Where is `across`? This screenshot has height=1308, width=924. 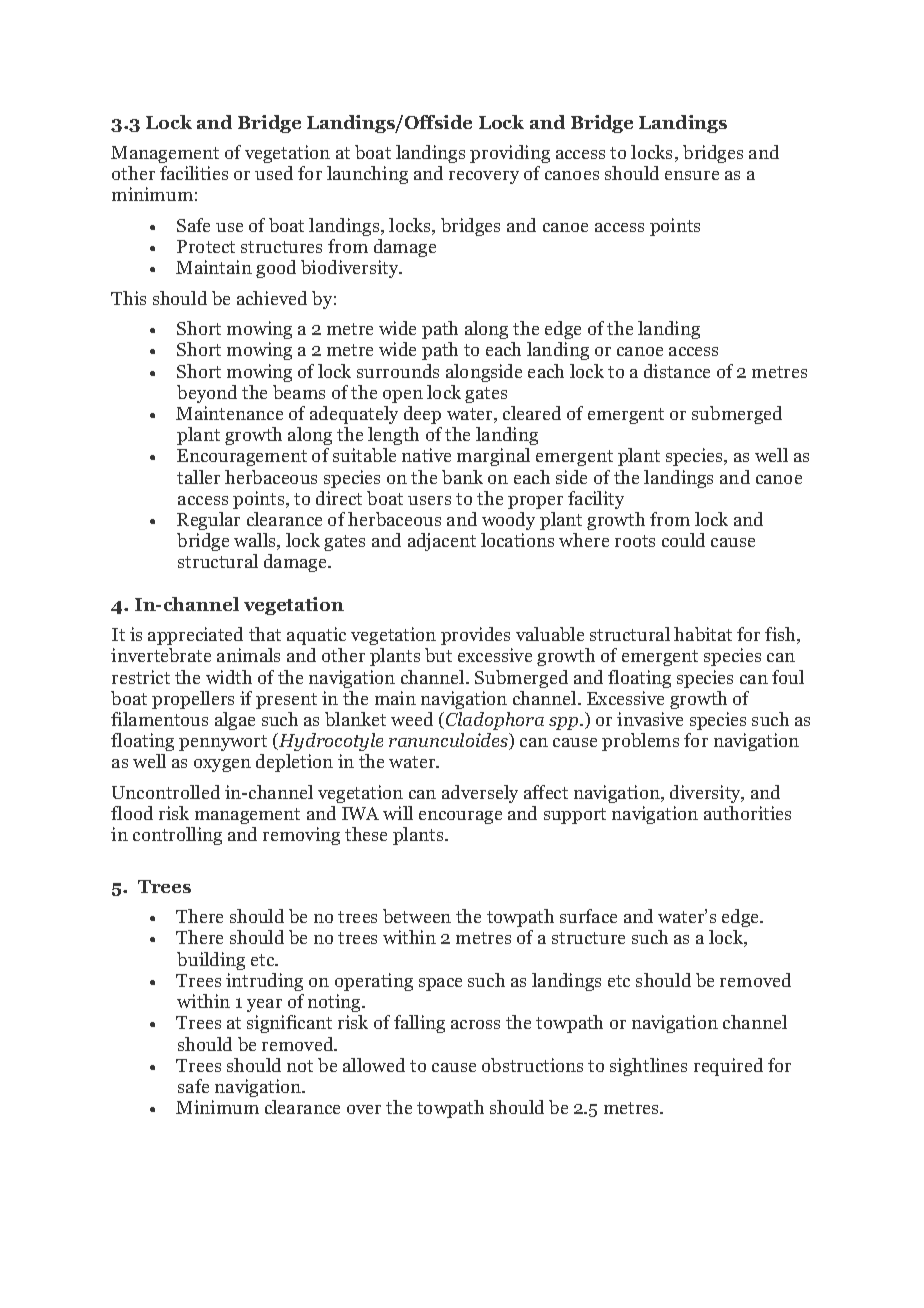 across is located at coordinates (475, 1024).
